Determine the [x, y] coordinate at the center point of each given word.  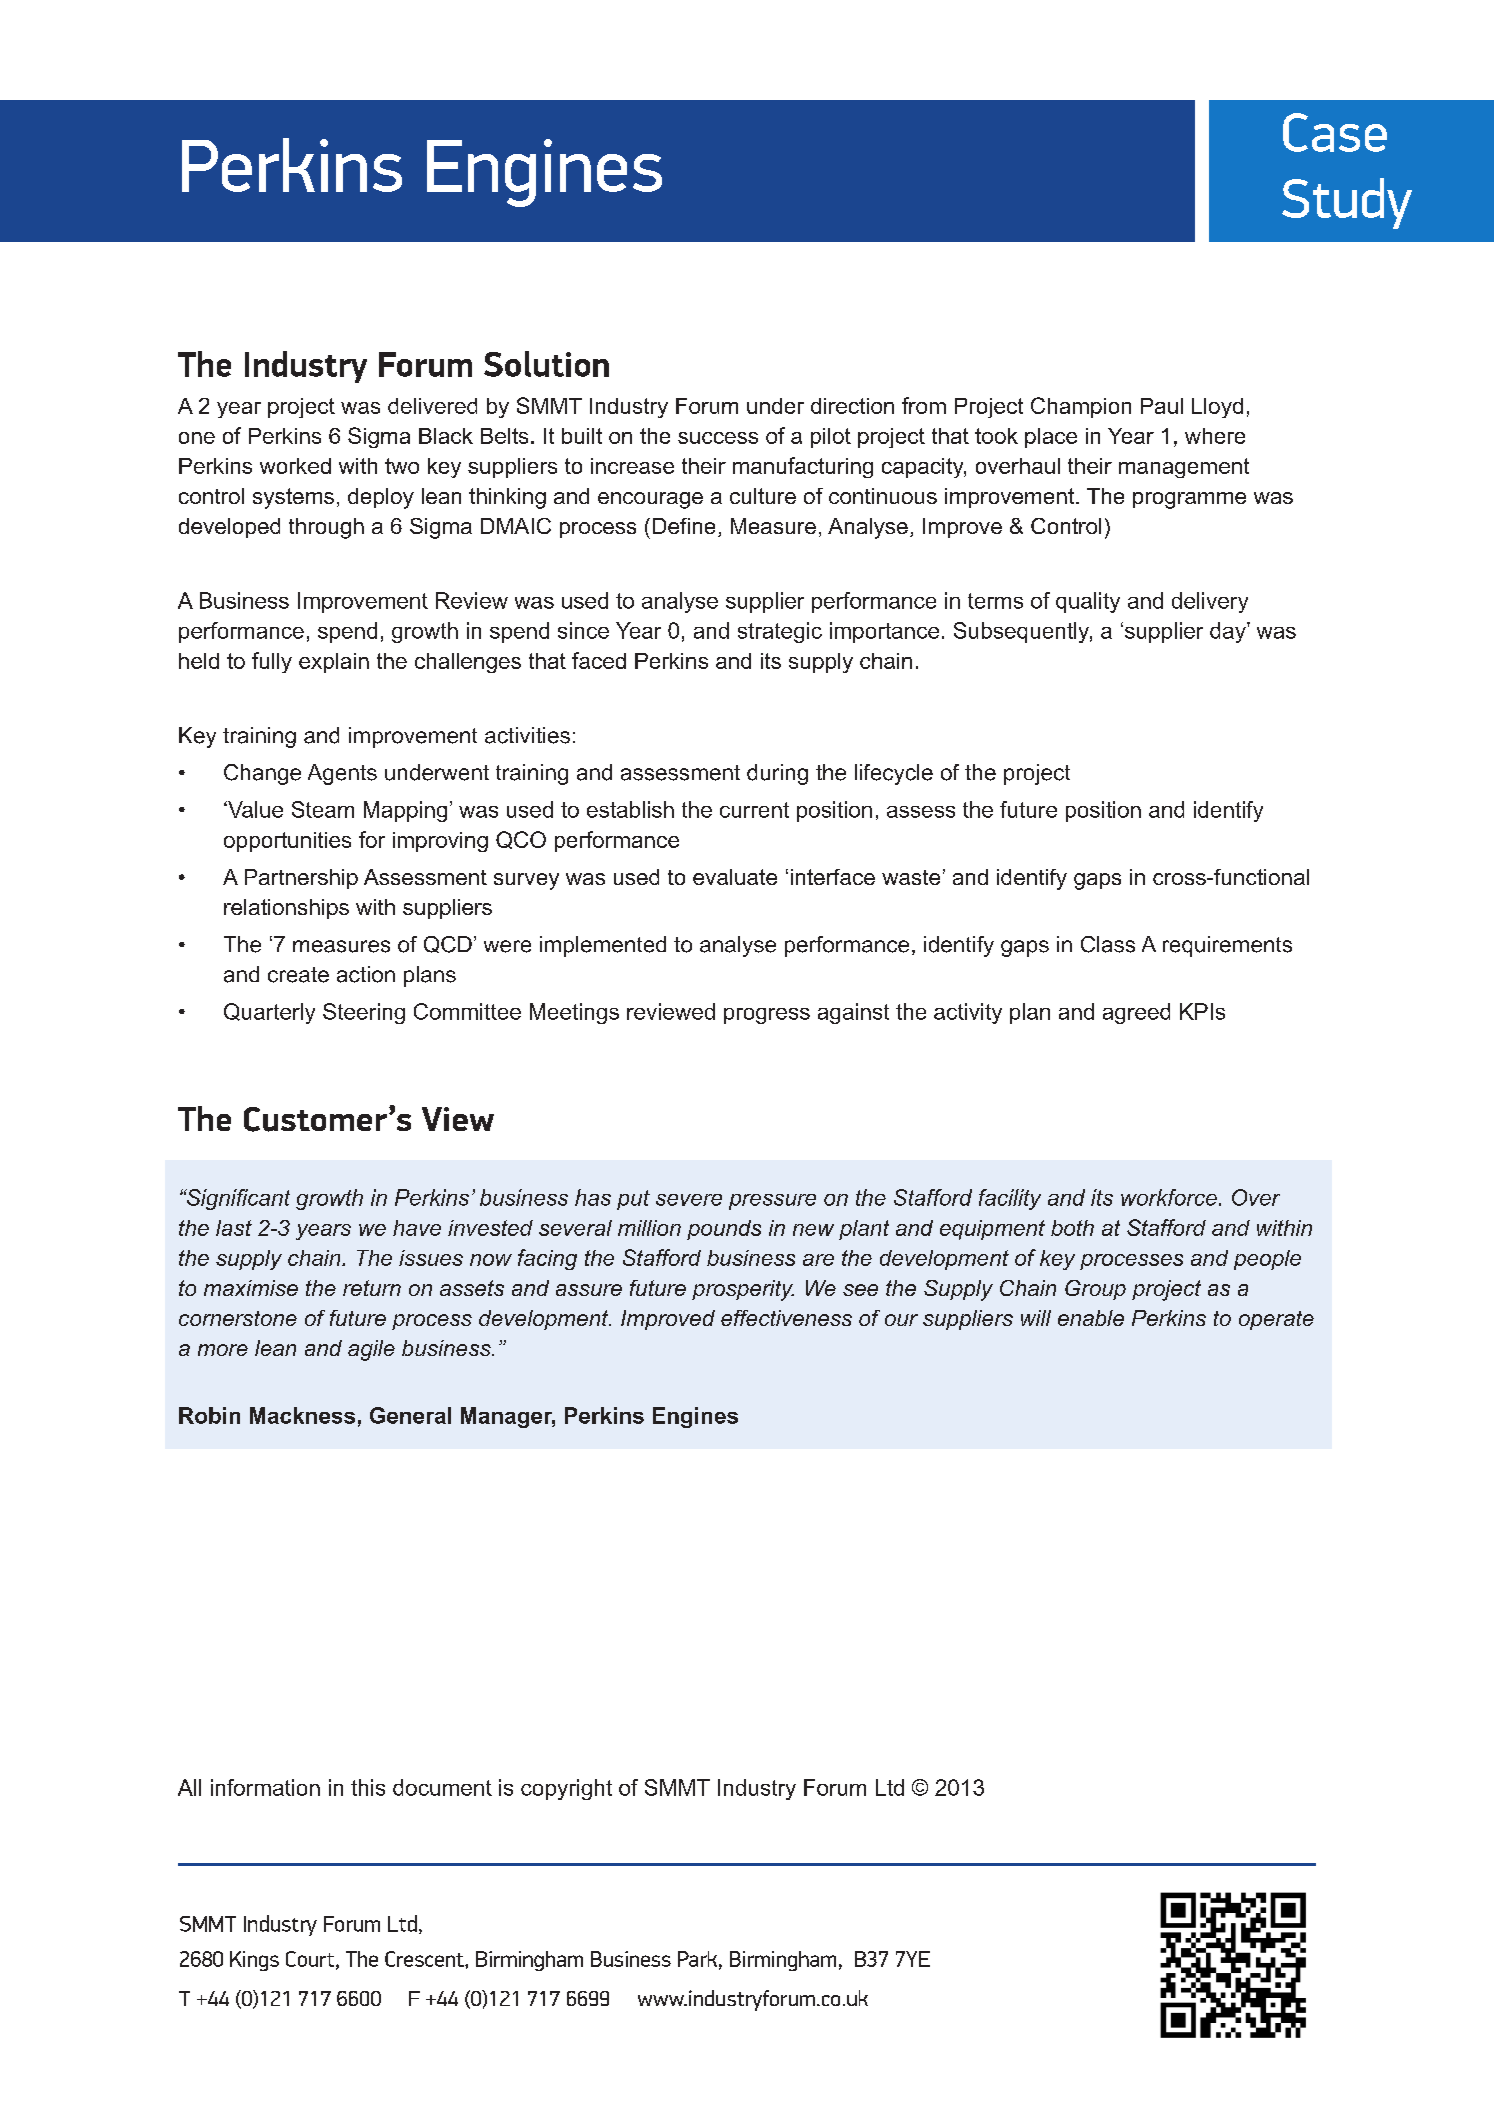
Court [311, 1960]
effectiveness [786, 1318]
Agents [342, 774]
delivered [432, 406]
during [777, 774]
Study [1347, 203]
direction [852, 406]
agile [371, 1350]
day [1229, 632]
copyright [566, 1789]
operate [1276, 1320]
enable [1091, 1318]
